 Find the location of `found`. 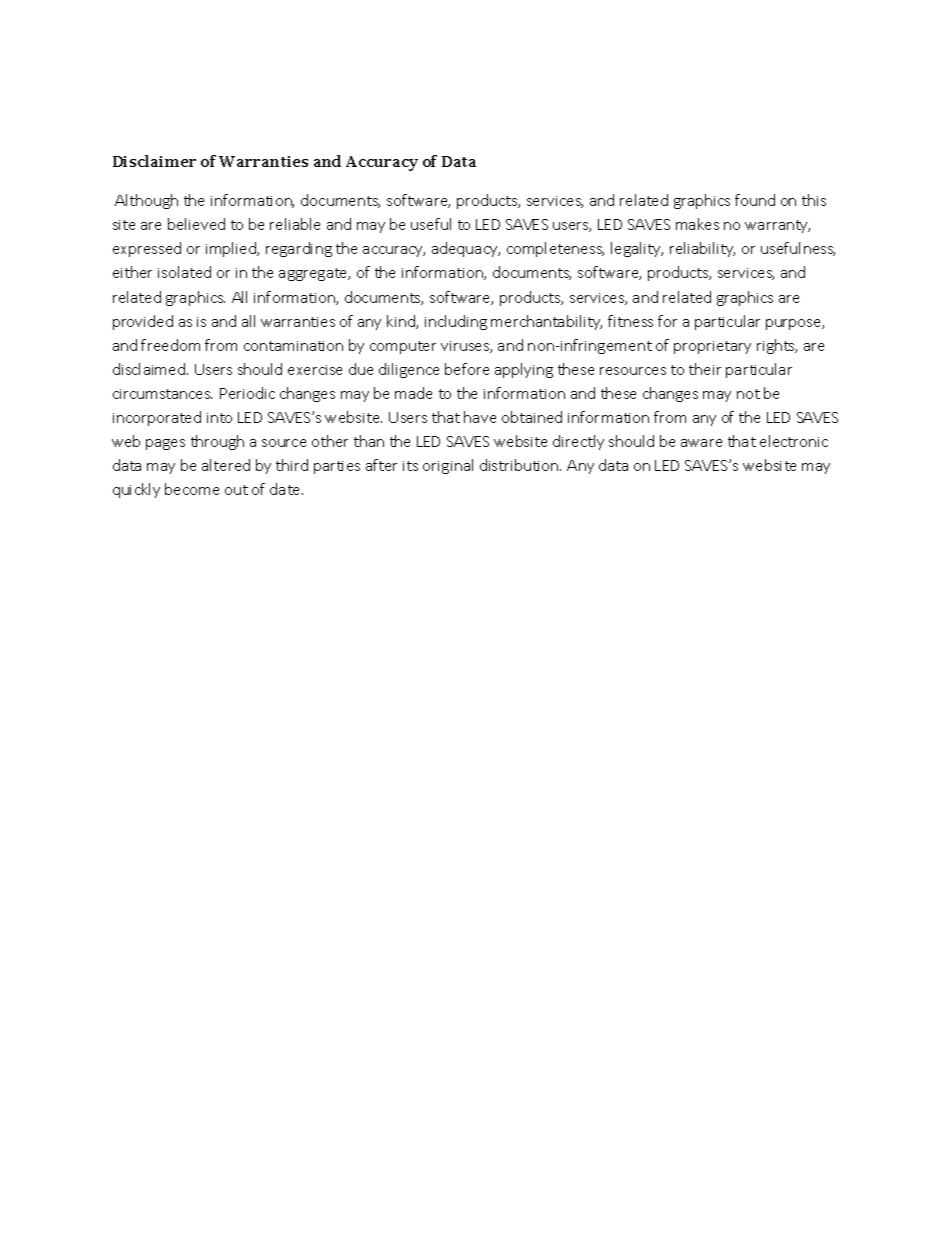

found is located at coordinates (755, 200).
